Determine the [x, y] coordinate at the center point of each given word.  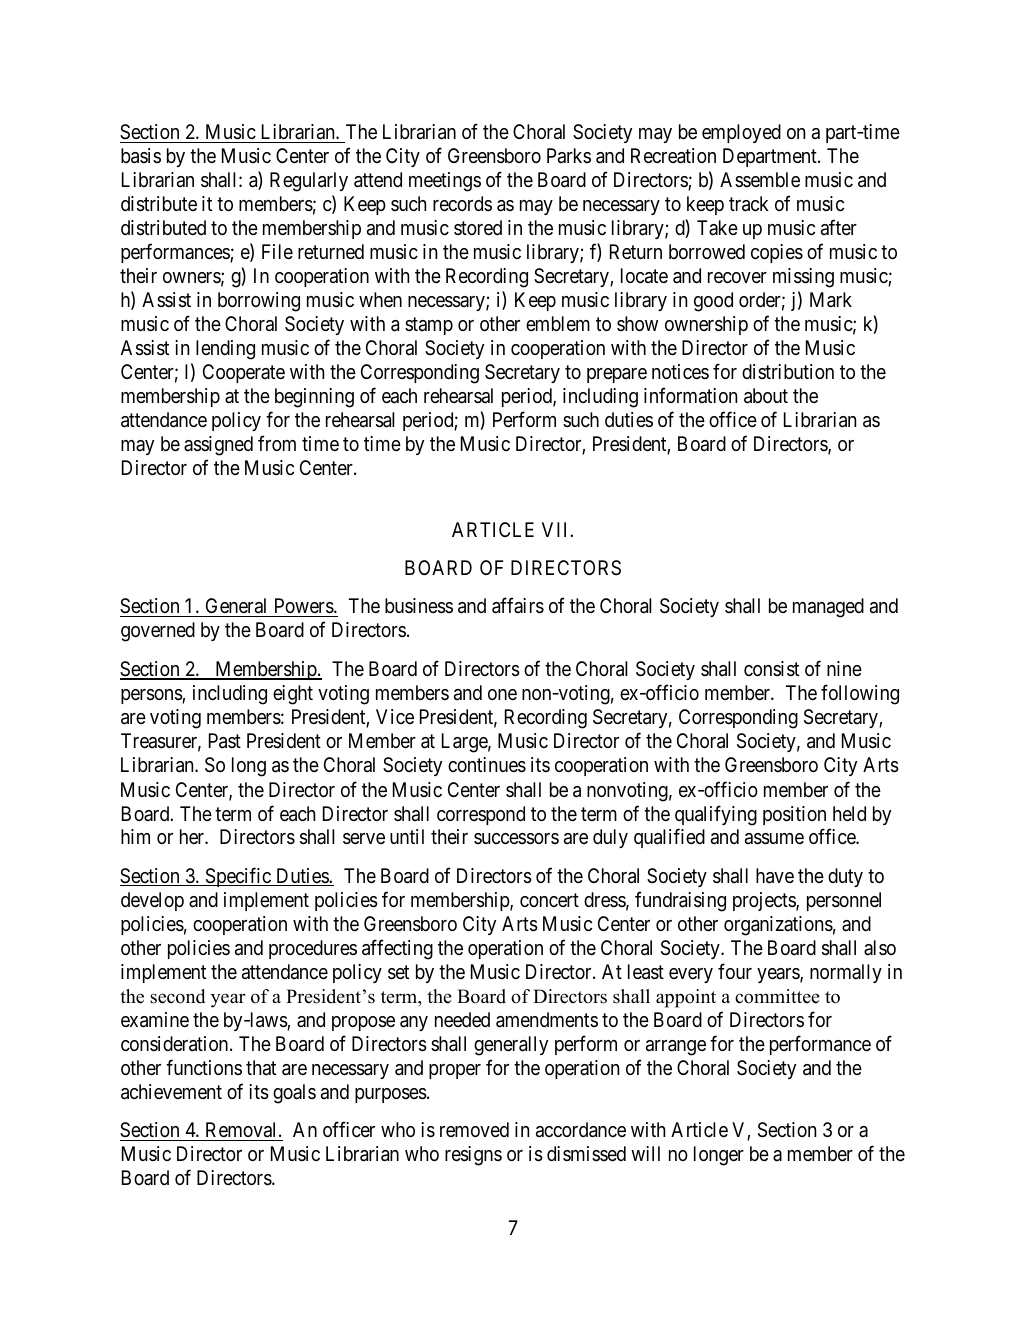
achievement [171, 1092]
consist [771, 669]
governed [158, 632]
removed [474, 1130]
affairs [518, 606]
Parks [569, 156]
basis [141, 156]
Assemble [760, 179]
